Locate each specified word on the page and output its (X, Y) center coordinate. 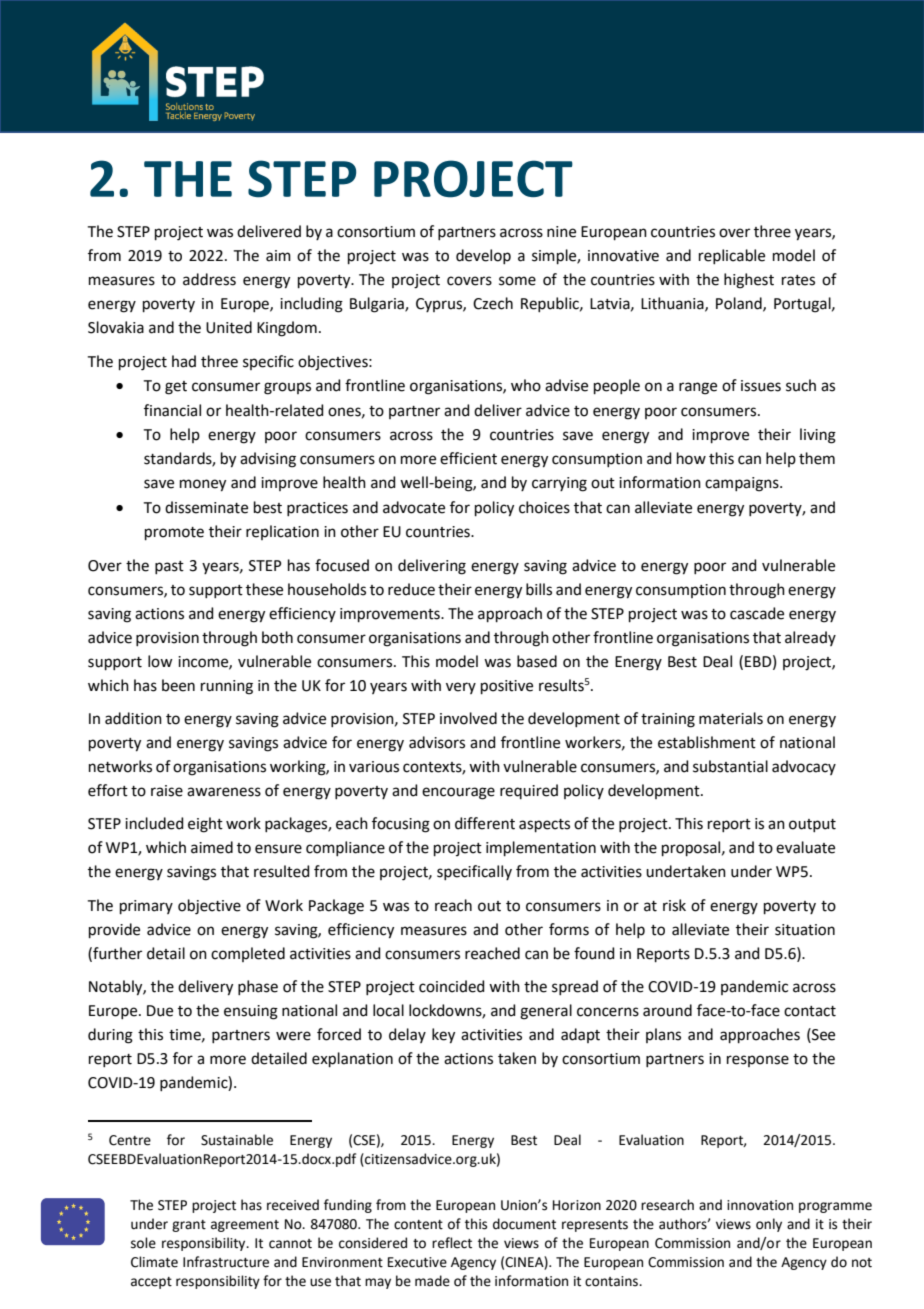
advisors (437, 742)
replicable (732, 256)
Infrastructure (226, 1262)
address (209, 279)
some (517, 281)
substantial (730, 766)
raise (167, 791)
